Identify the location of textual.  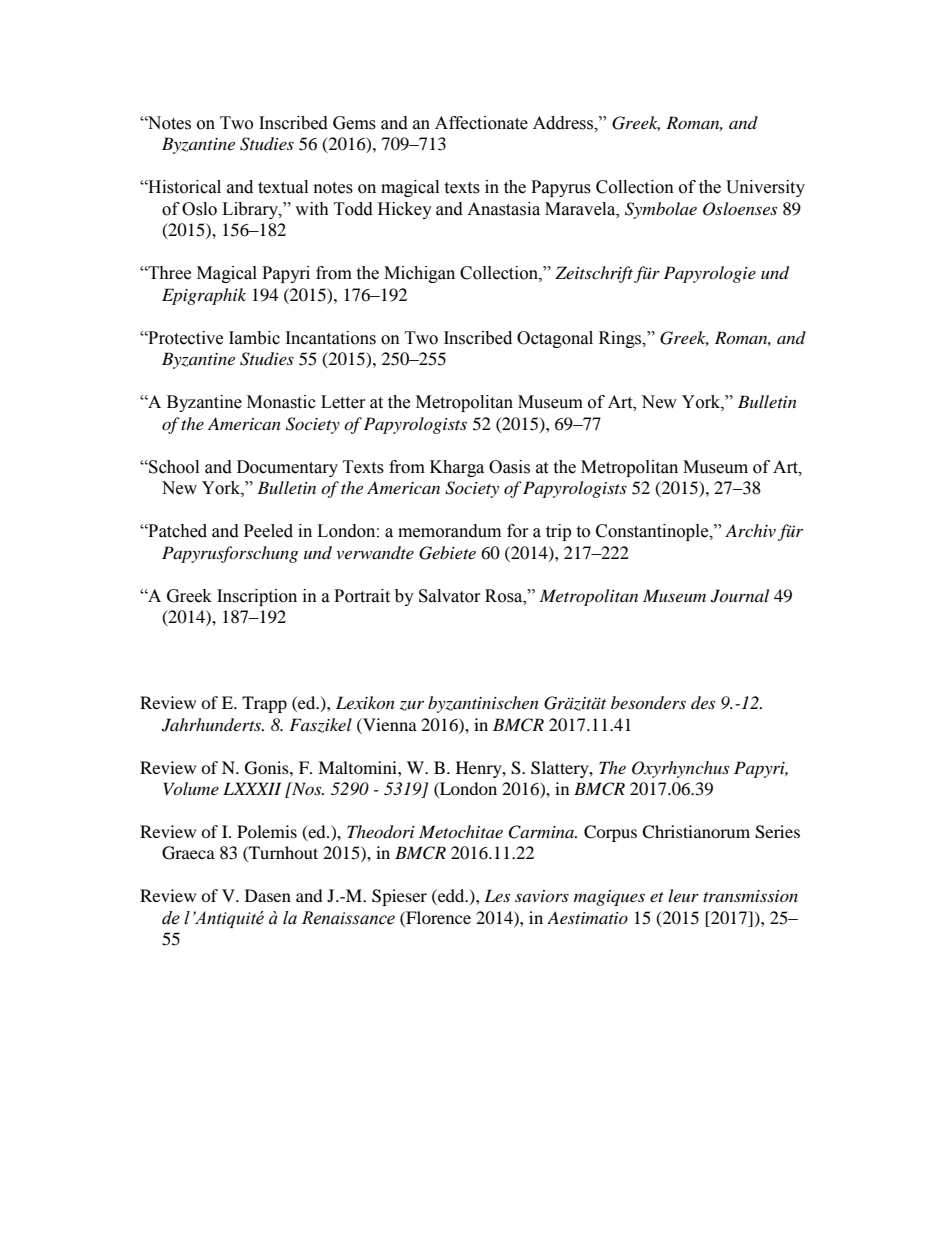
(283, 187).
